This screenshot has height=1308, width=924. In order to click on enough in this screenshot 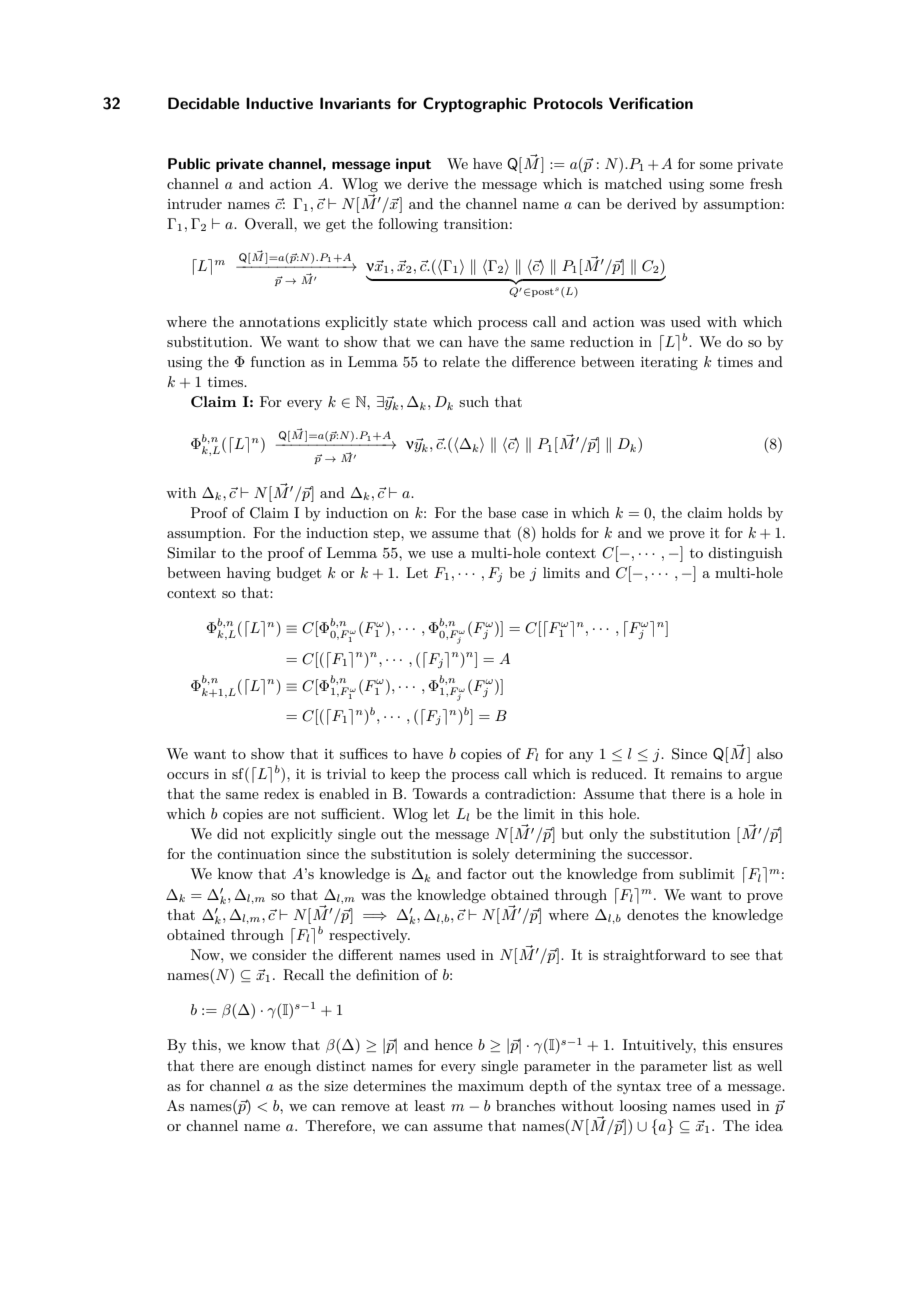, I will do `click(287, 1067)`.
